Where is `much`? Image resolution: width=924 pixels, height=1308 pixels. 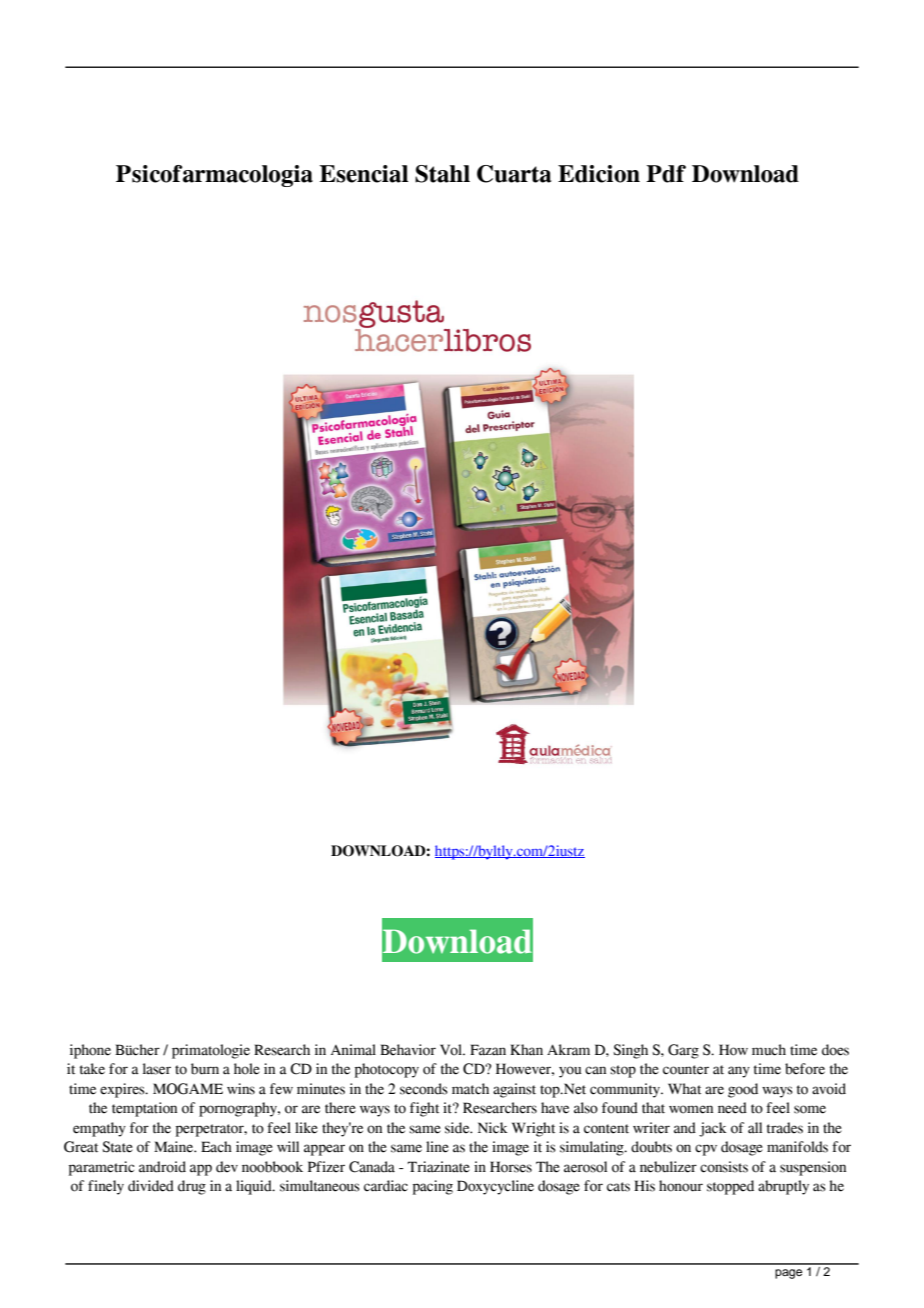
much is located at coordinates (769, 1050).
